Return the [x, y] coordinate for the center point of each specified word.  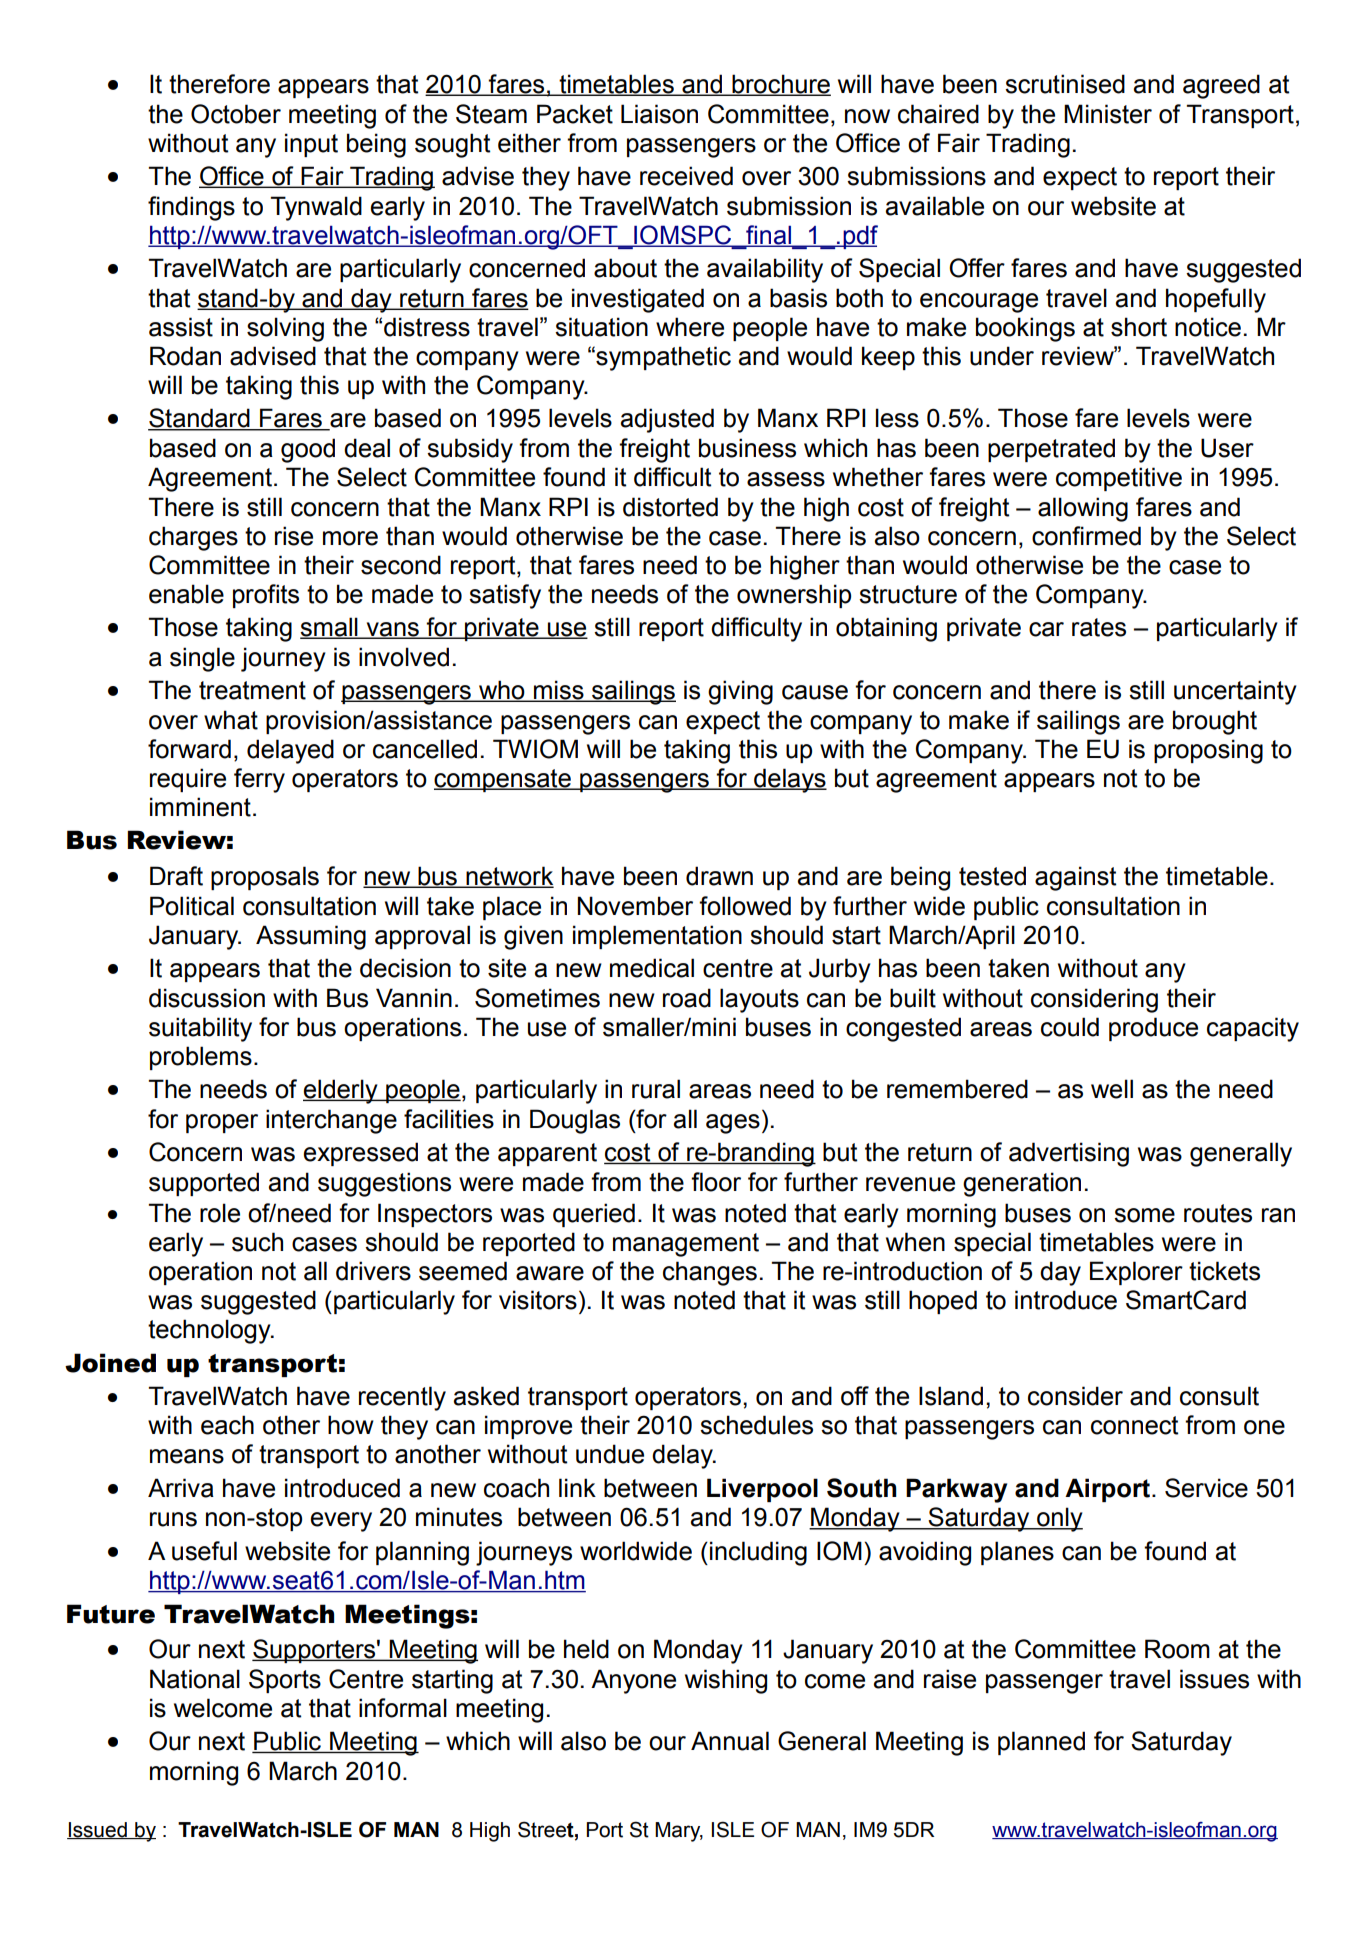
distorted [670, 507]
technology [210, 1331]
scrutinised [1065, 84]
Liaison [659, 114]
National [195, 1679]
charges [193, 538]
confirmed [1086, 536]
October [236, 114]
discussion [207, 998]
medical [652, 968]
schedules [756, 1425]
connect [1134, 1425]
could [1070, 1027]
